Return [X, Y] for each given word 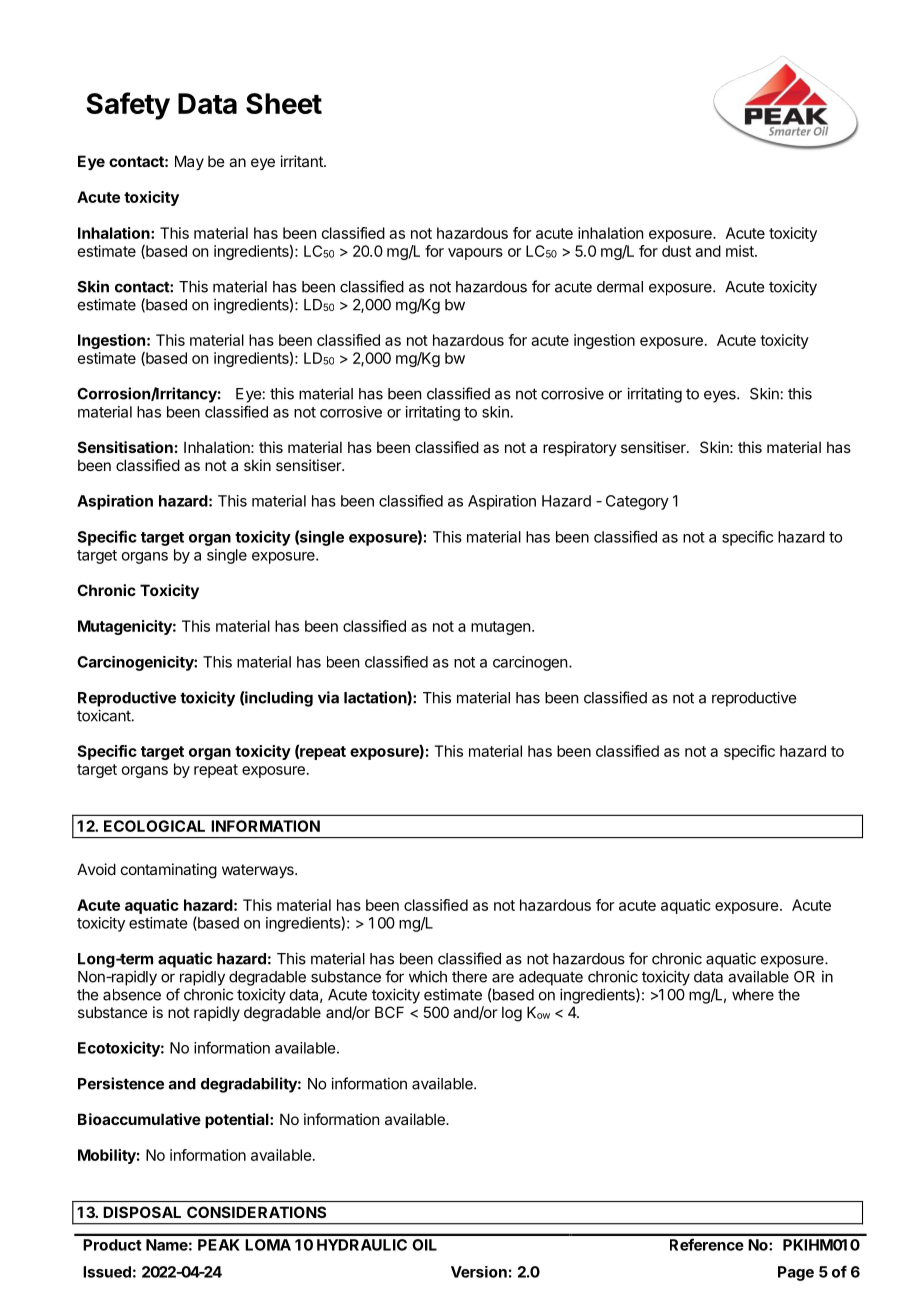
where [753, 995]
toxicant [104, 715]
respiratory [580, 448]
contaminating [169, 871]
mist [741, 251]
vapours [475, 254]
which [428, 976]
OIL [424, 1245]
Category [637, 502]
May [189, 162]
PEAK [219, 1245]
